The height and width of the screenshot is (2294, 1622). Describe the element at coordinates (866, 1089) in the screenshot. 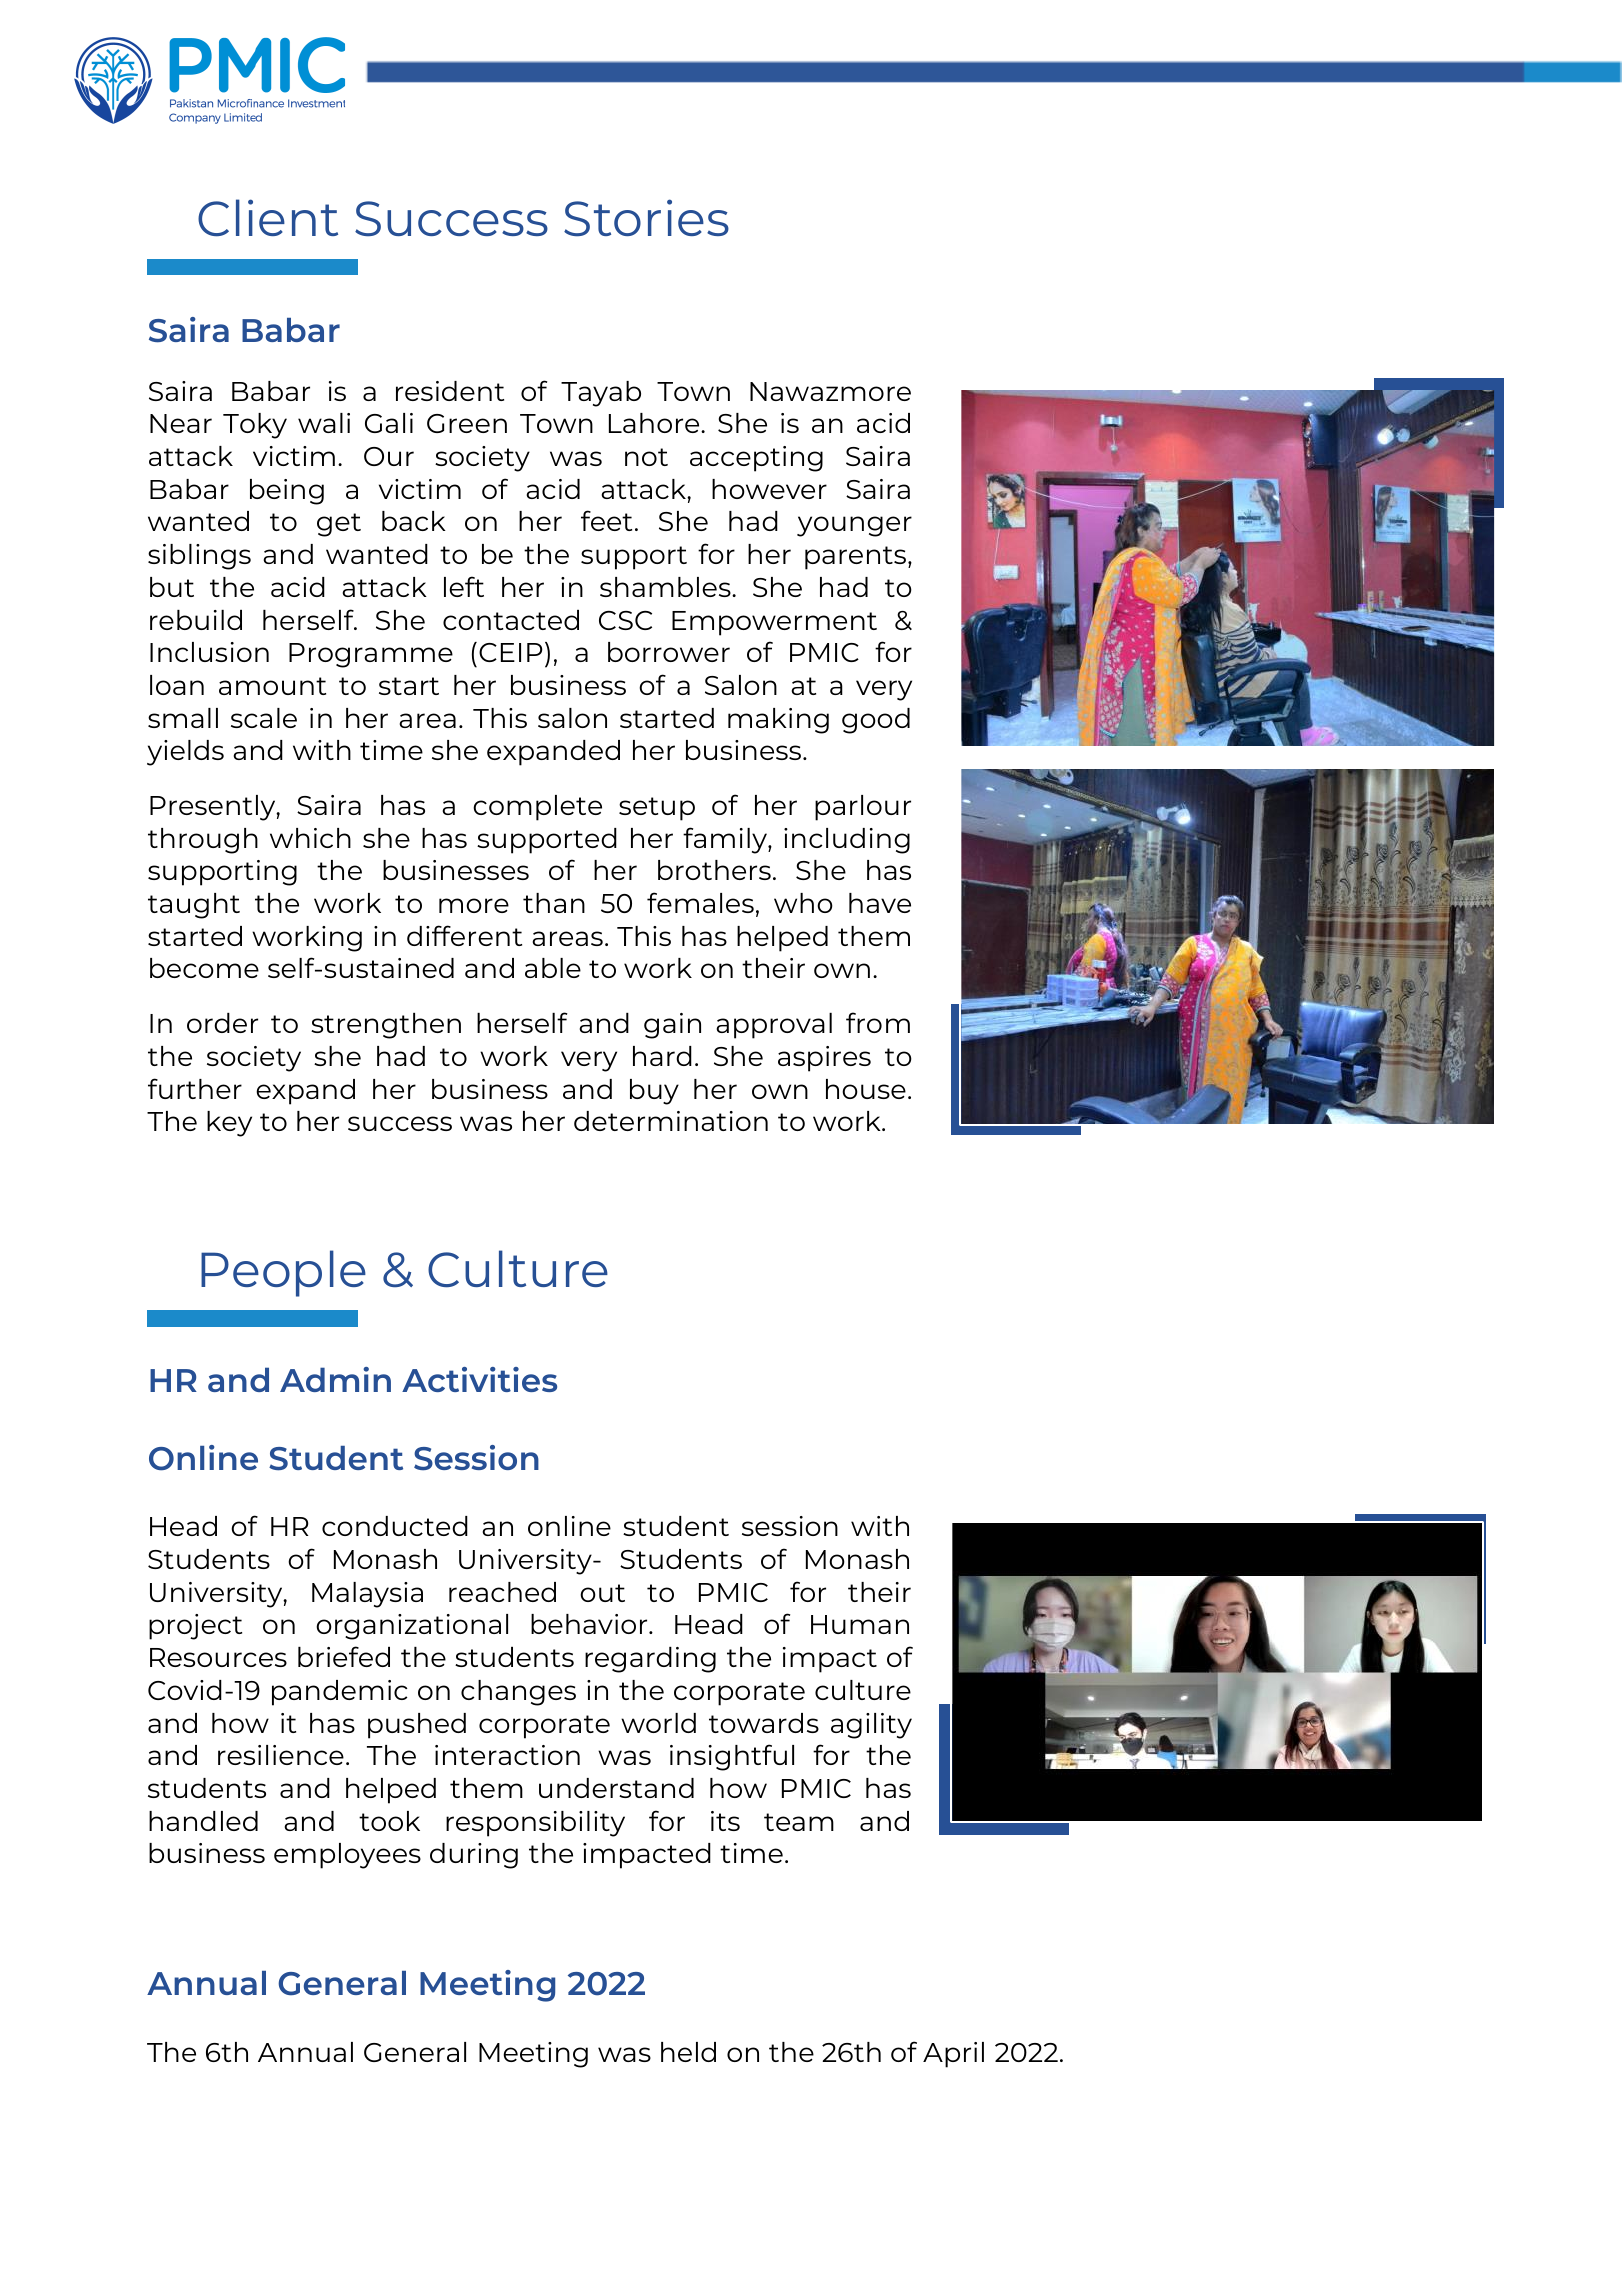

I see `house` at that location.
